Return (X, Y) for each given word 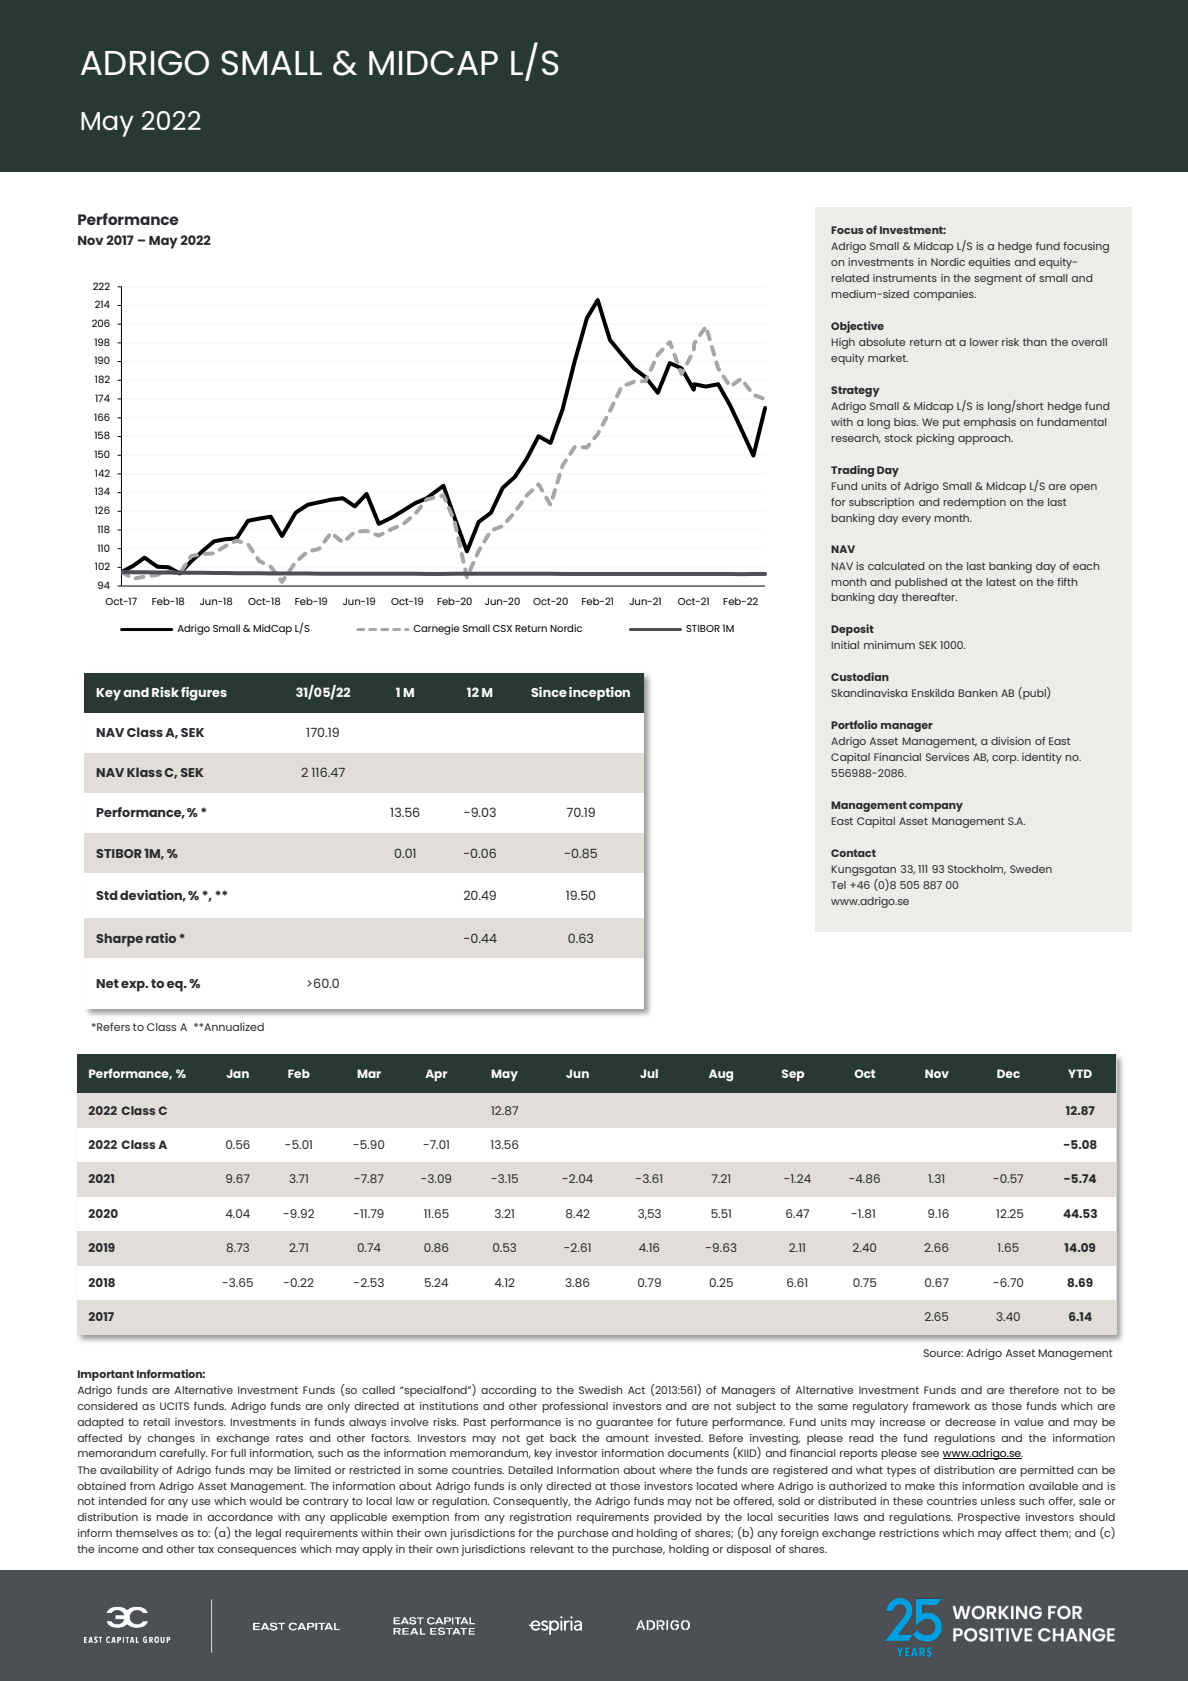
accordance (240, 1517)
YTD (1080, 1073)
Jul (649, 1073)
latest (1001, 582)
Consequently (531, 1502)
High (843, 343)
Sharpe (119, 940)
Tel (838, 885)
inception (599, 694)
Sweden (1031, 869)
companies (944, 295)
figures (204, 694)
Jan (237, 1073)
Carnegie (436, 629)
